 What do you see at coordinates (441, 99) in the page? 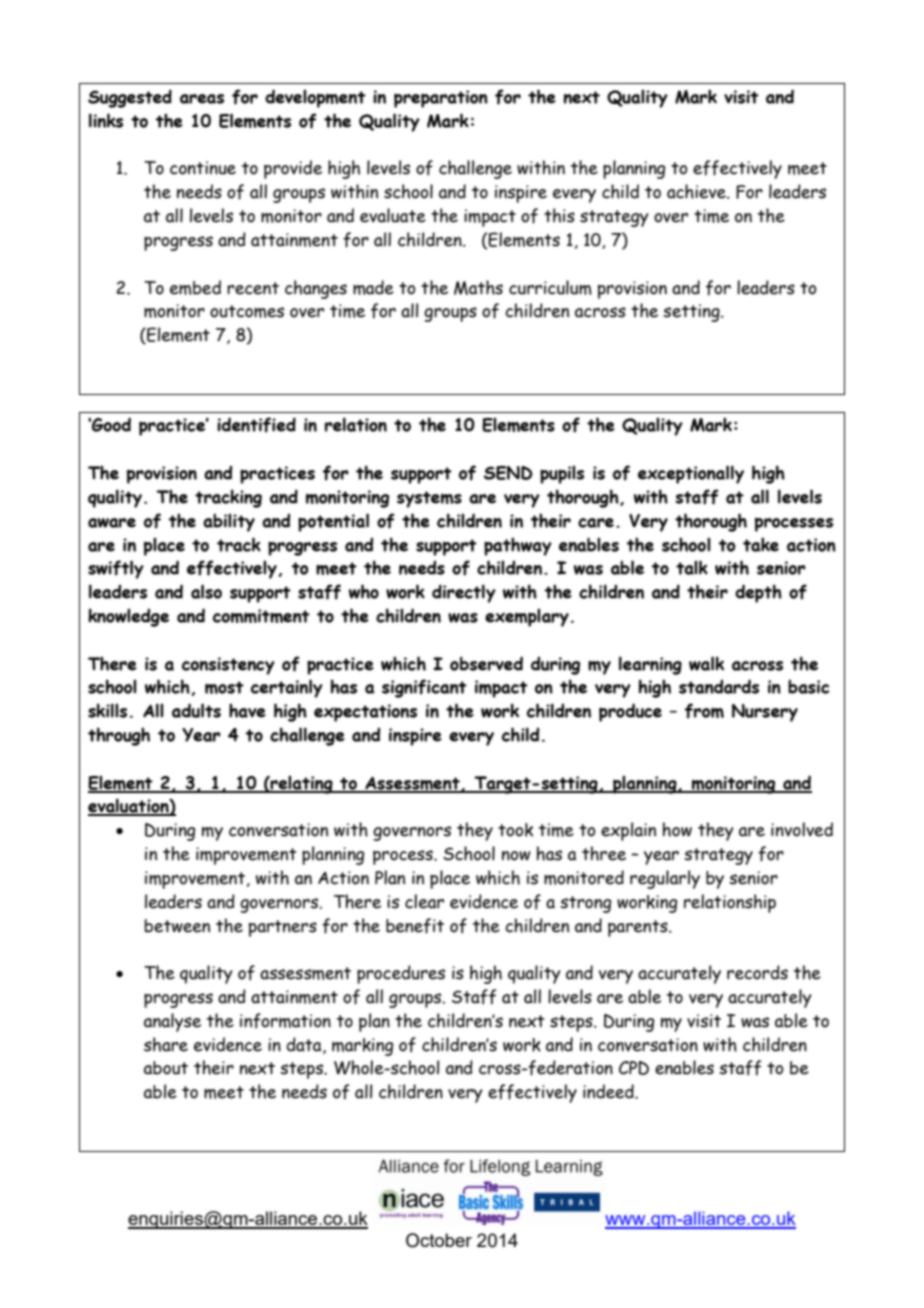
I see `preparation` at bounding box center [441, 99].
